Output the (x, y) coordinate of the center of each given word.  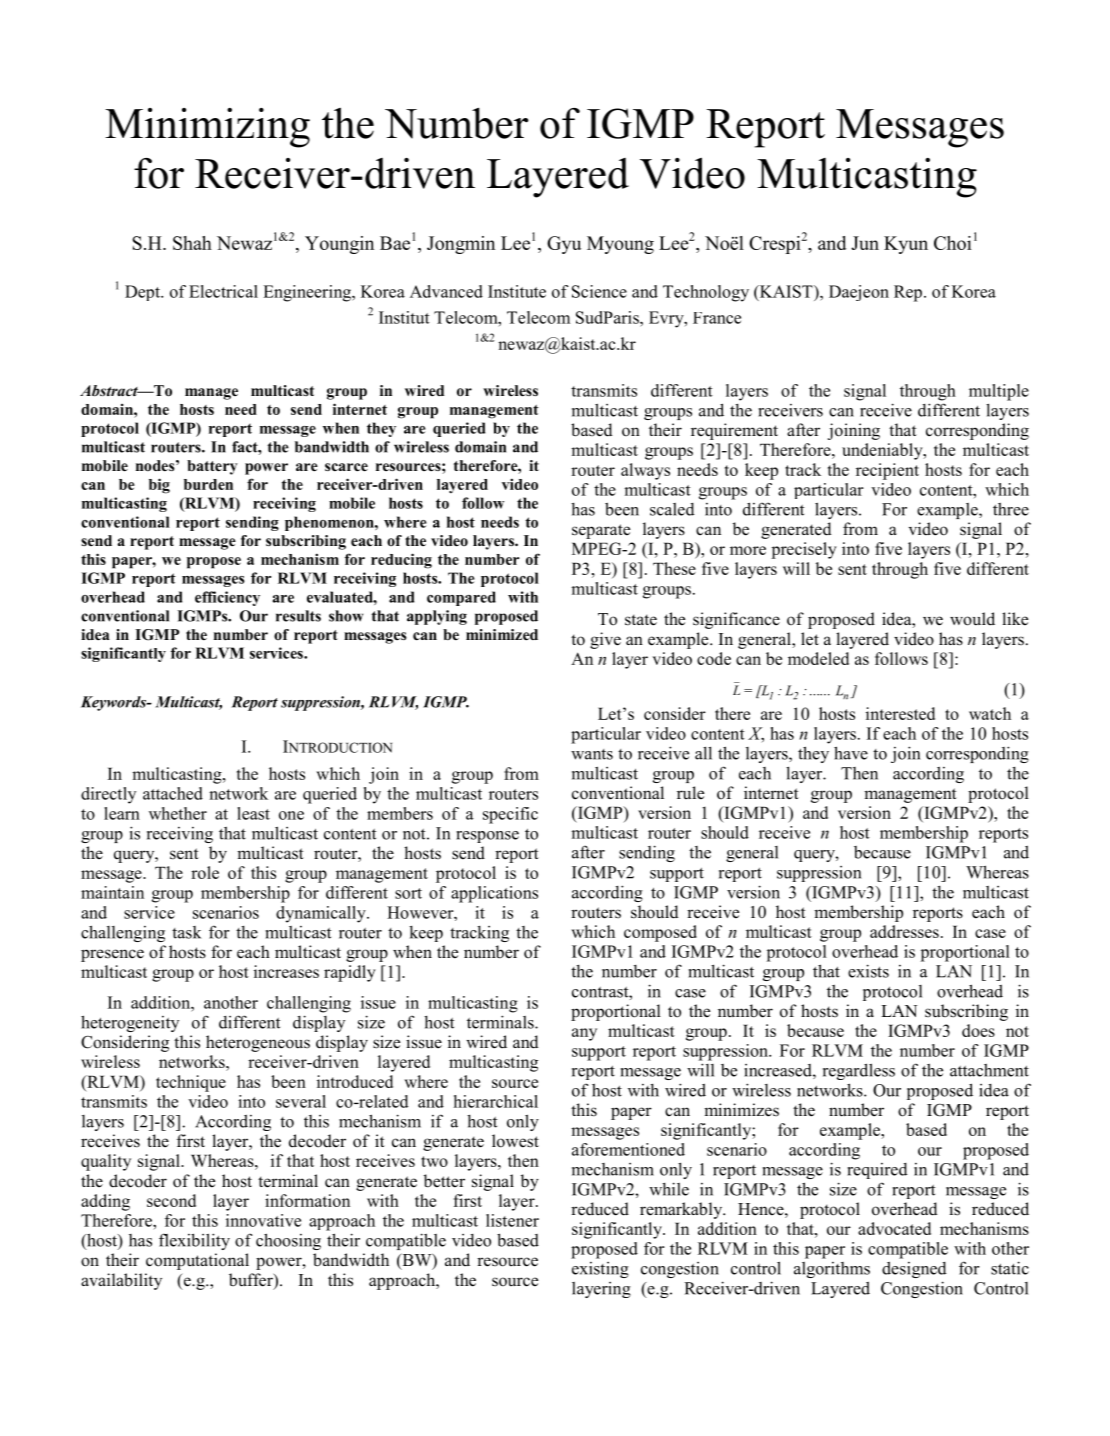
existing (600, 1270)
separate (601, 531)
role (205, 872)
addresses (904, 931)
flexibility (194, 1241)
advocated (894, 1228)
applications (494, 894)
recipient (887, 471)
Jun (865, 243)
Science (599, 291)
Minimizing (207, 128)
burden (208, 484)
